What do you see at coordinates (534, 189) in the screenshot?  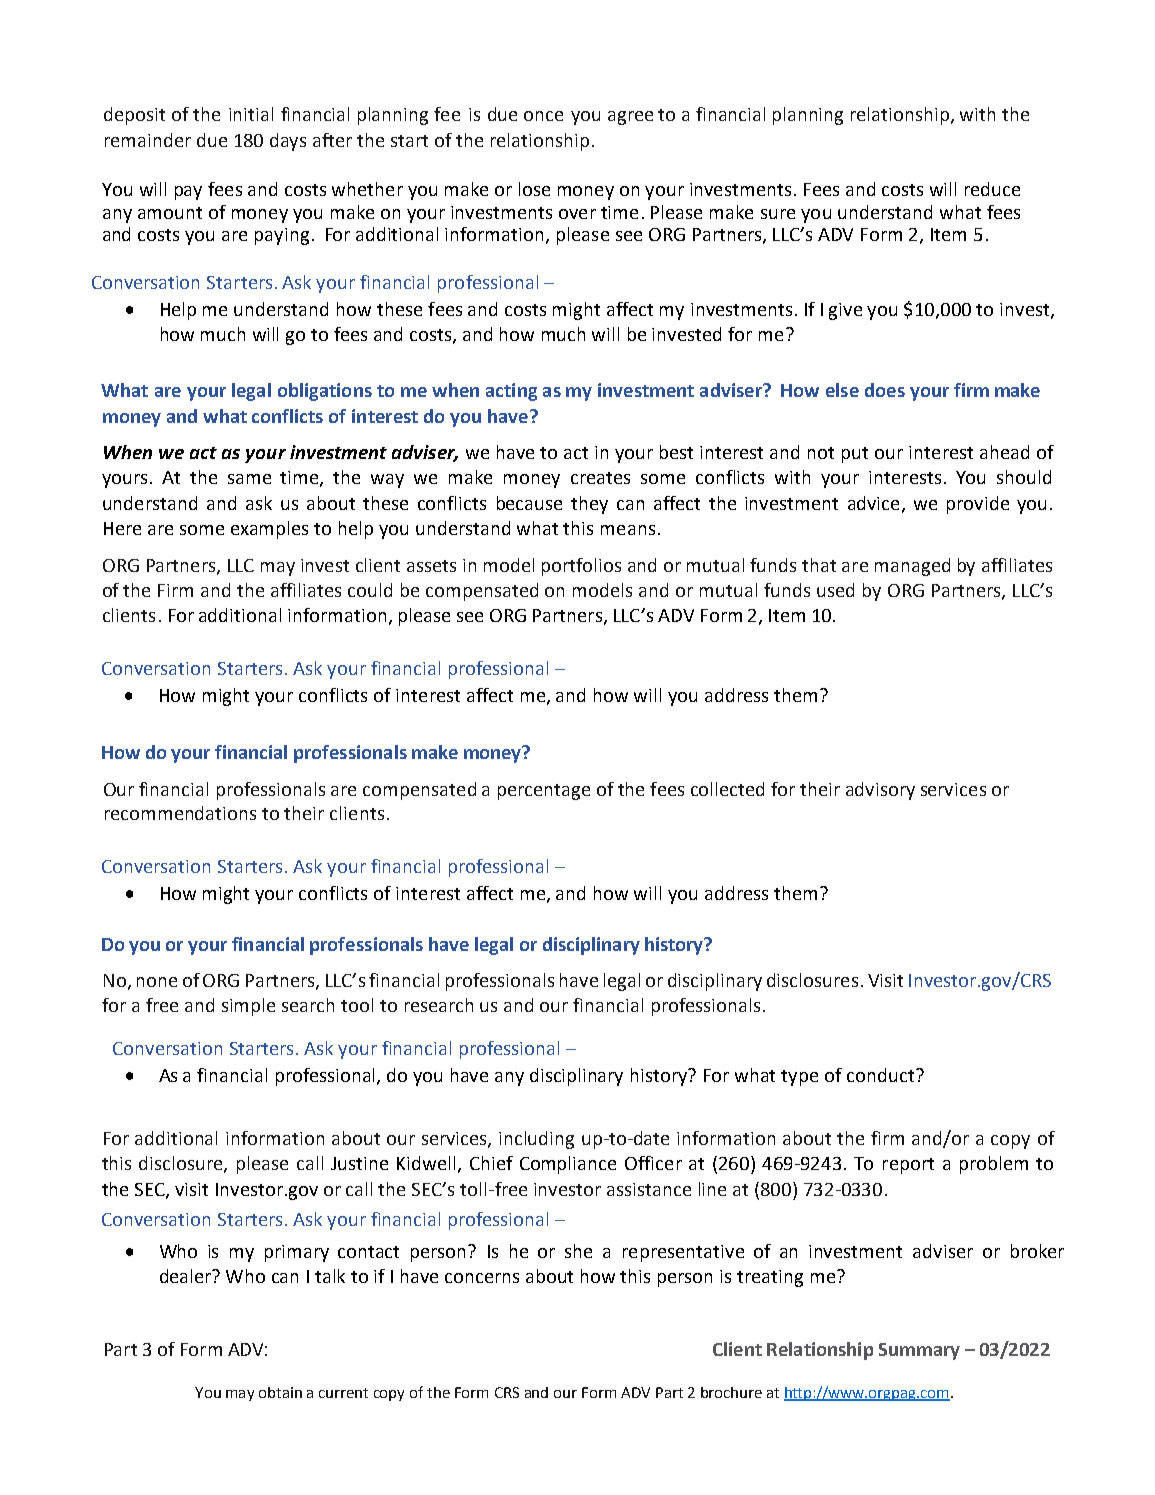 I see `lose` at bounding box center [534, 189].
